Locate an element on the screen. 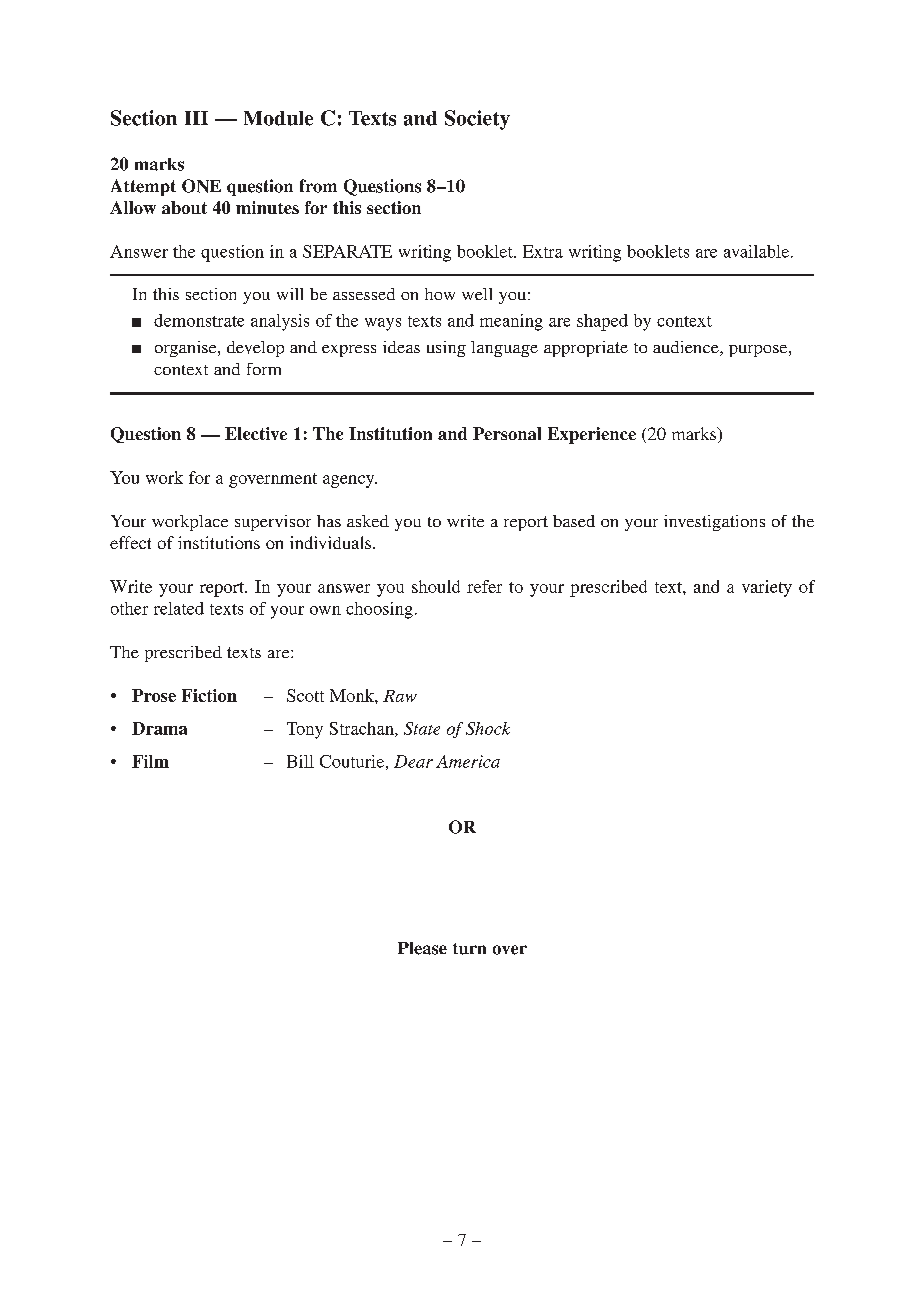  audience is located at coordinates (687, 348).
